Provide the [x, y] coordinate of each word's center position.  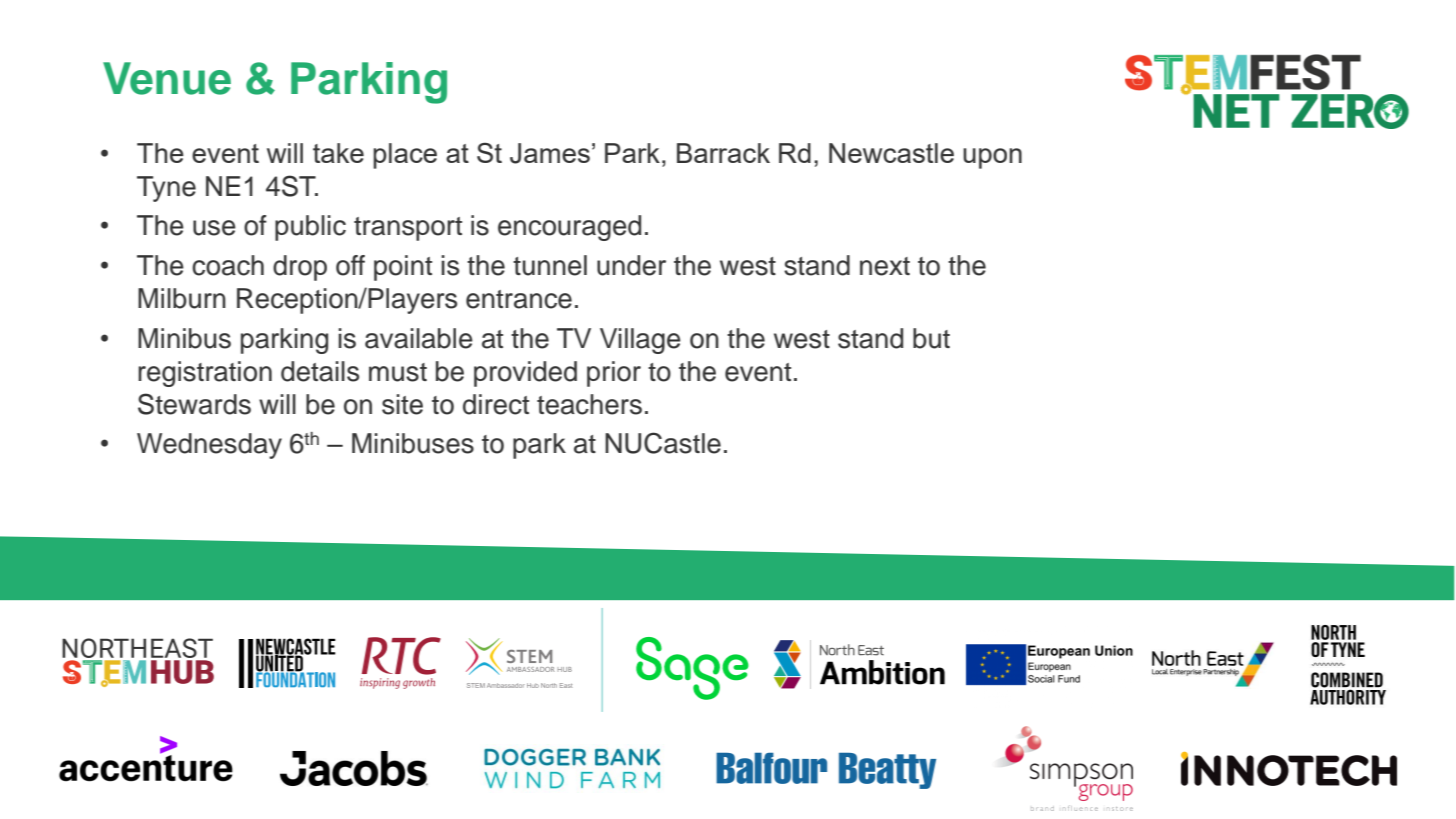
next [885, 266]
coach [228, 265]
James [550, 153]
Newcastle [891, 153]
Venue [167, 78]
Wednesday [209, 446]
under [631, 265]
